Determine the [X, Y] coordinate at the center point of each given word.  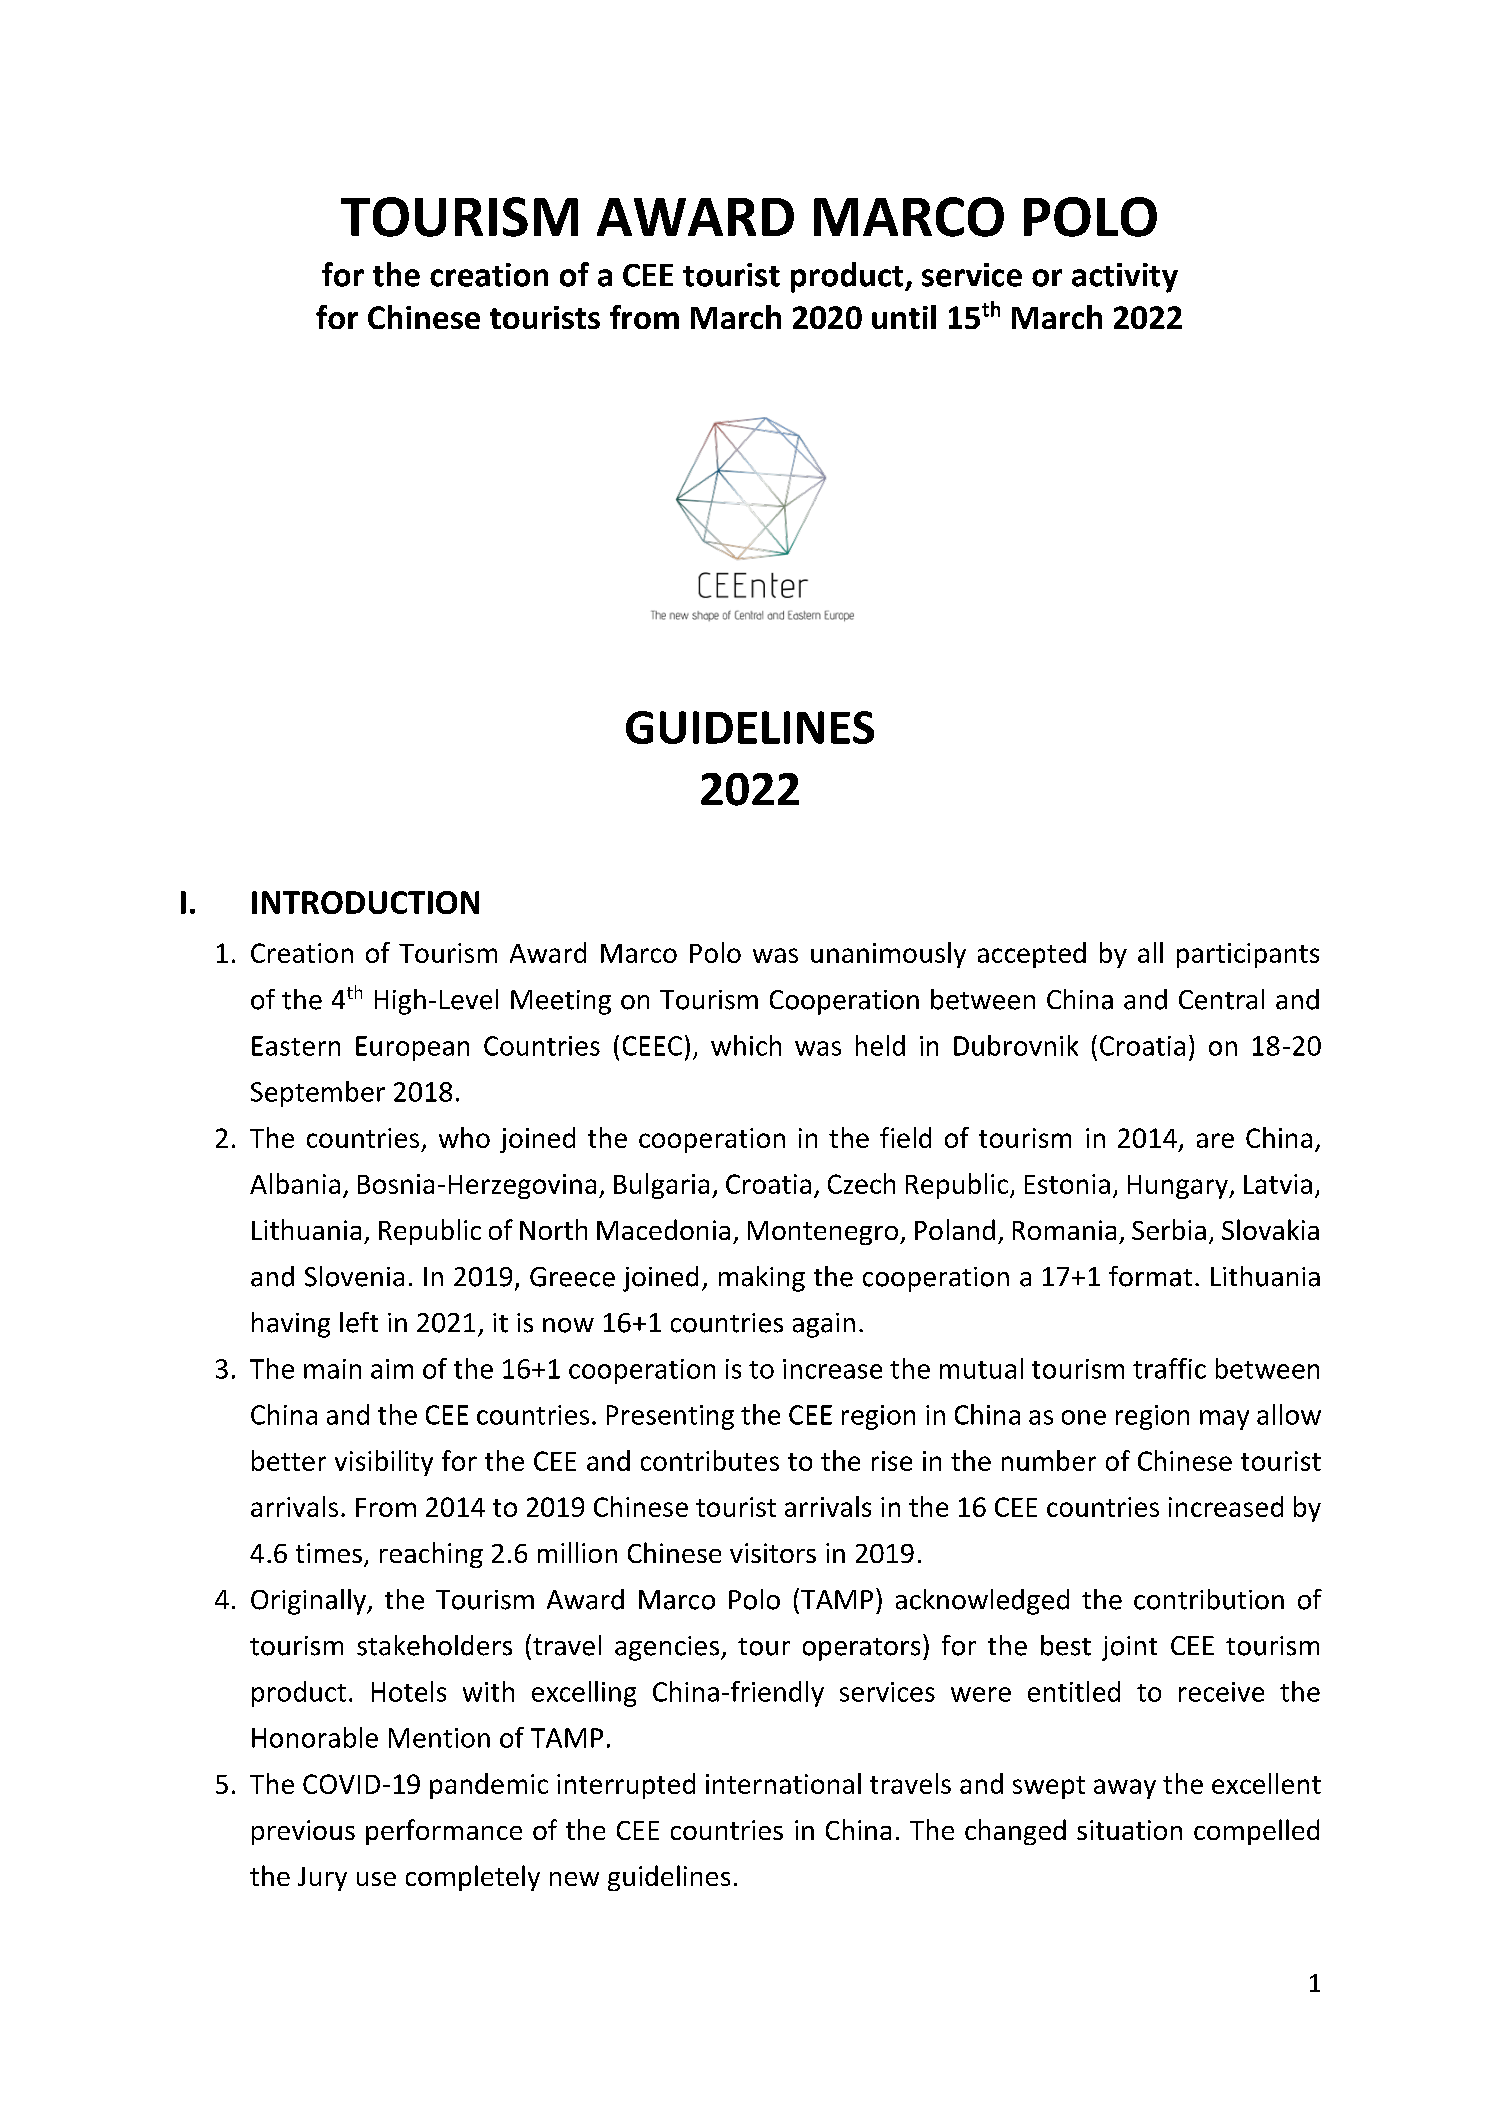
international [783, 1783]
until [904, 317]
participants [1248, 955]
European [412, 1048]
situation [1129, 1830]
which [746, 1045]
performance [444, 1832]
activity [1125, 278]
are [1215, 1140]
